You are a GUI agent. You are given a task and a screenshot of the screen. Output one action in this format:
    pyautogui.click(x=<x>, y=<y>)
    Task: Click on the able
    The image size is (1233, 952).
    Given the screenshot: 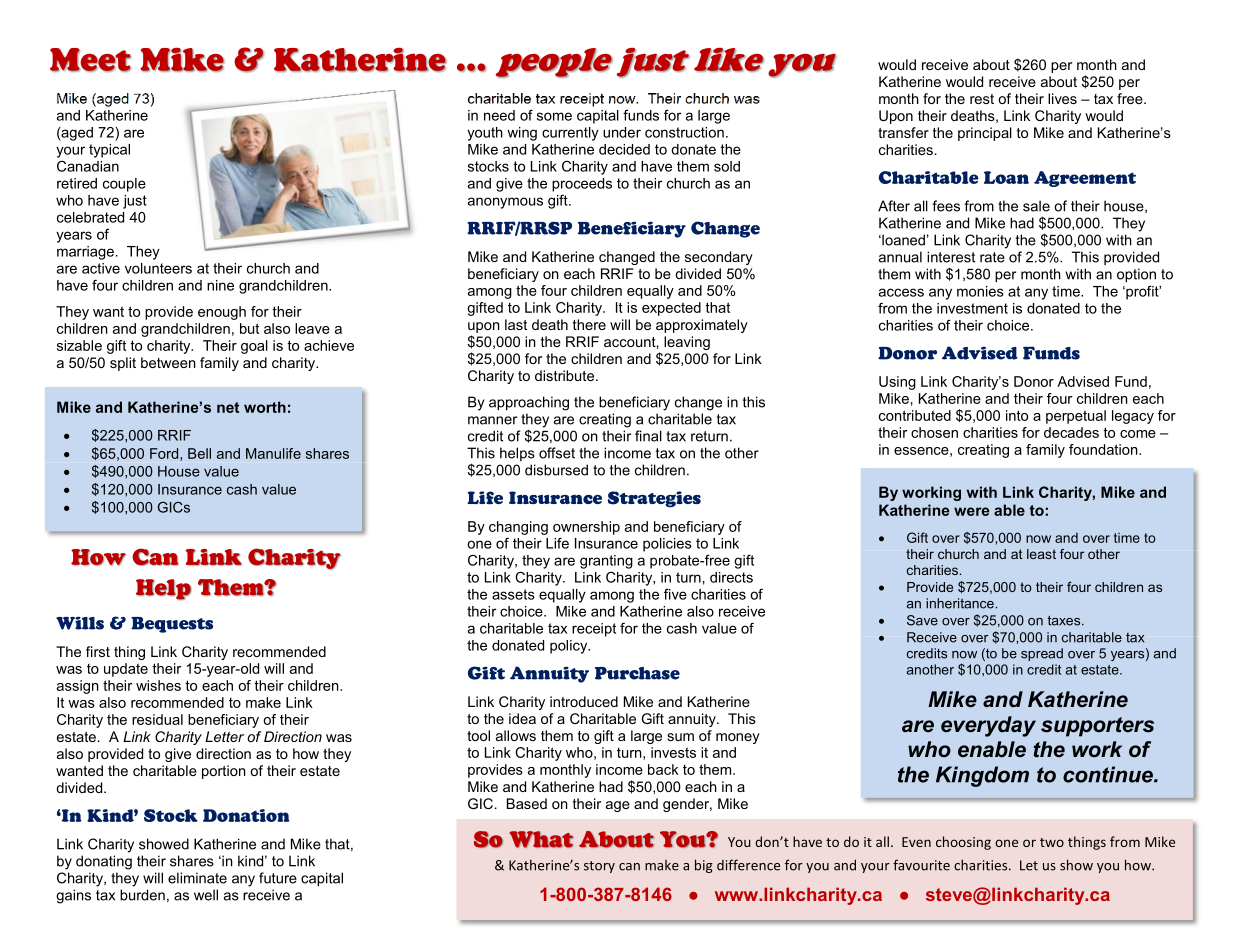 What is the action you would take?
    pyautogui.click(x=1009, y=510)
